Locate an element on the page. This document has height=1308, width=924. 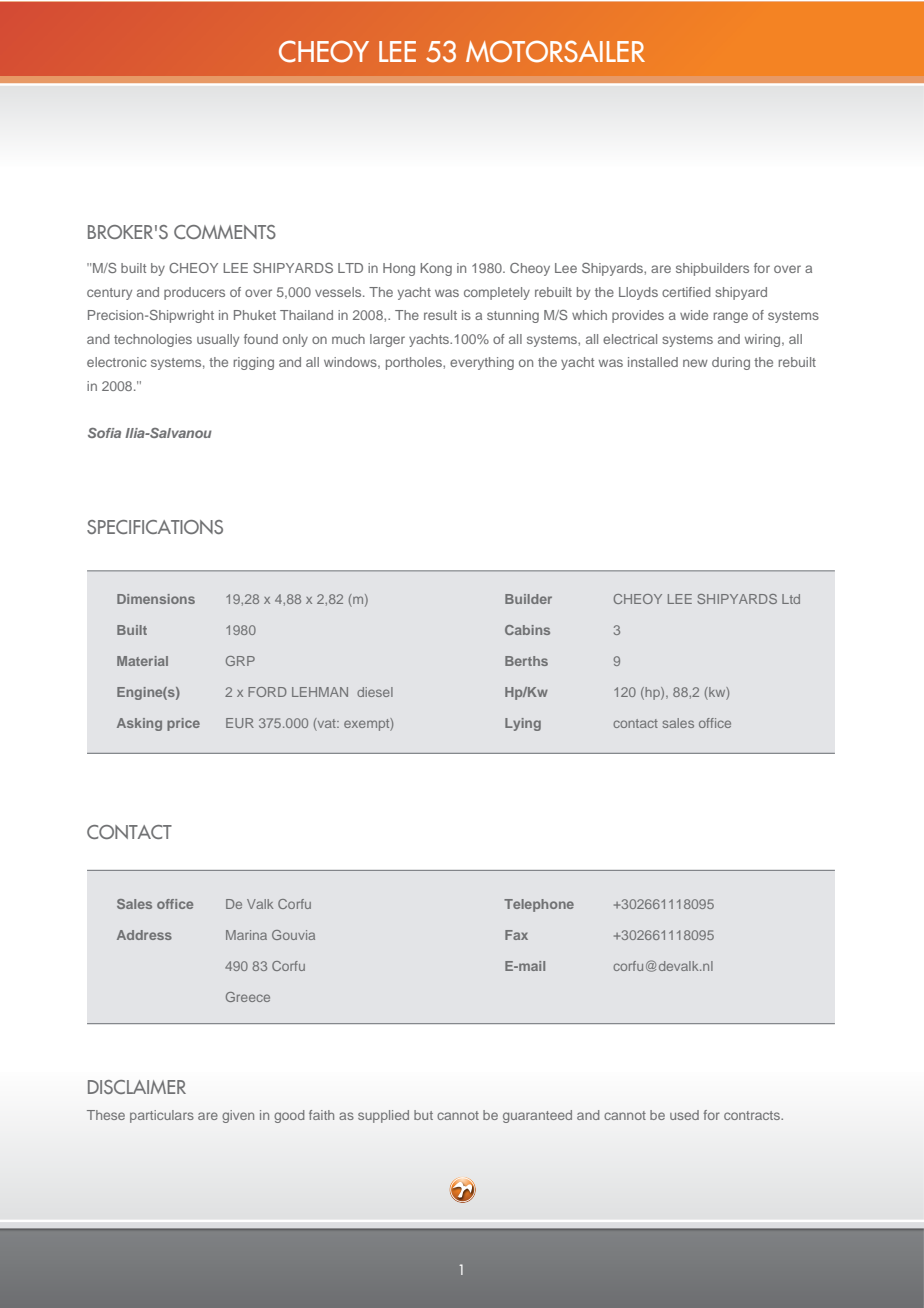
Kong is located at coordinates (436, 269).
